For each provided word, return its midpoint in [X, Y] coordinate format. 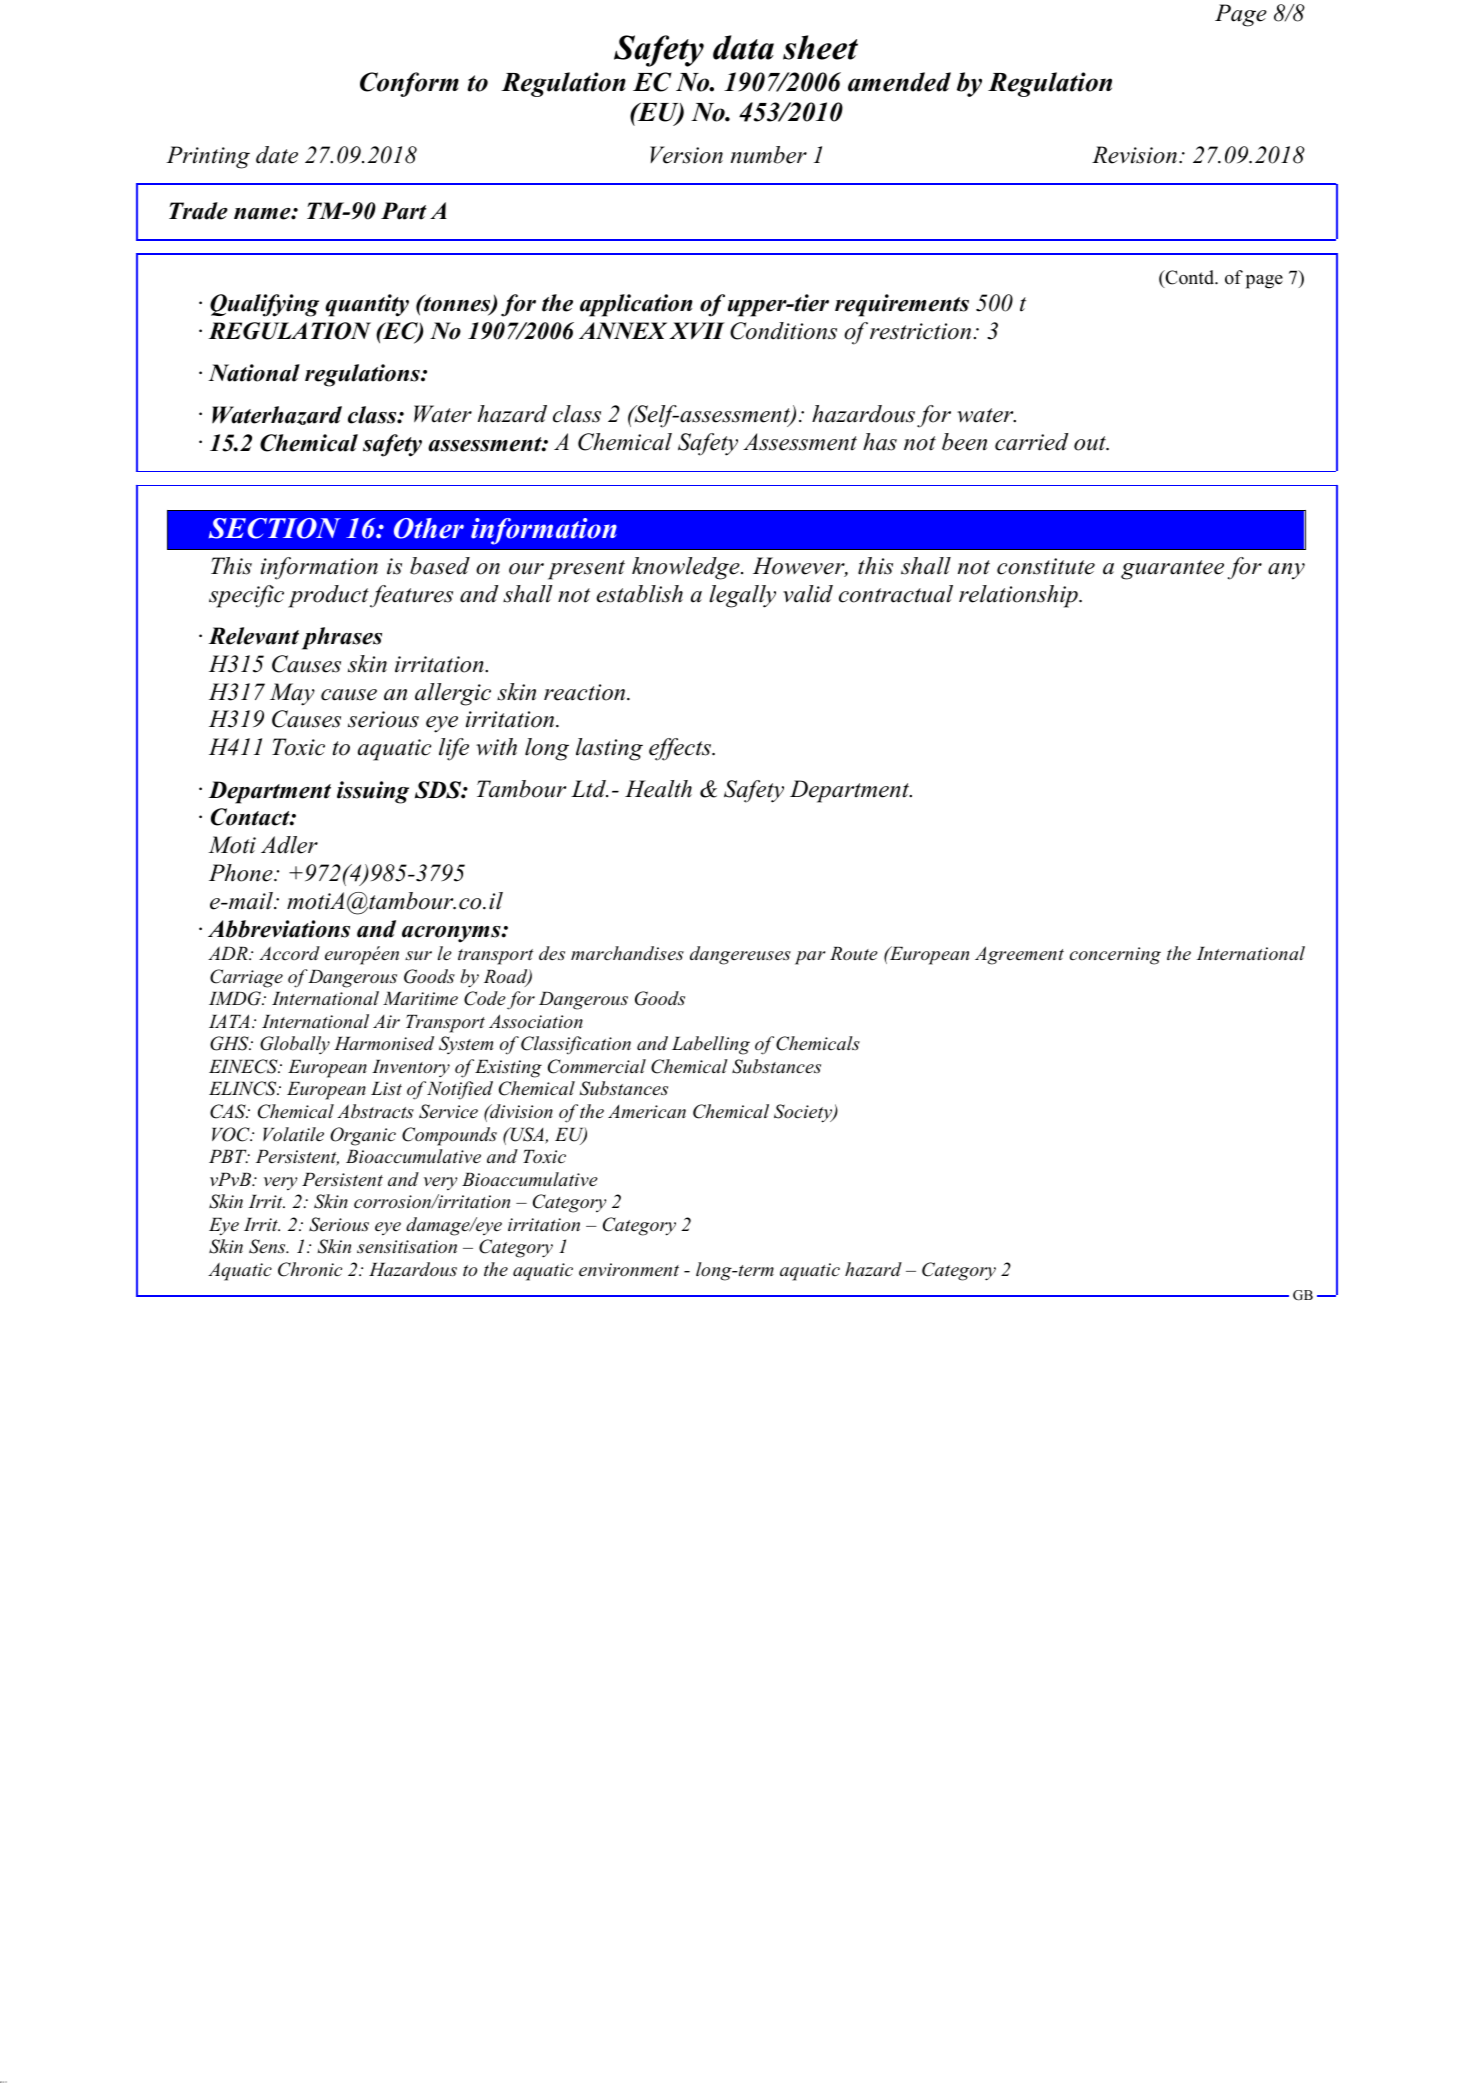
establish [639, 594]
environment [629, 1269]
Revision [1134, 155]
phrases [342, 638]
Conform [409, 84]
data [743, 47]
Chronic [310, 1269]
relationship [1019, 596]
